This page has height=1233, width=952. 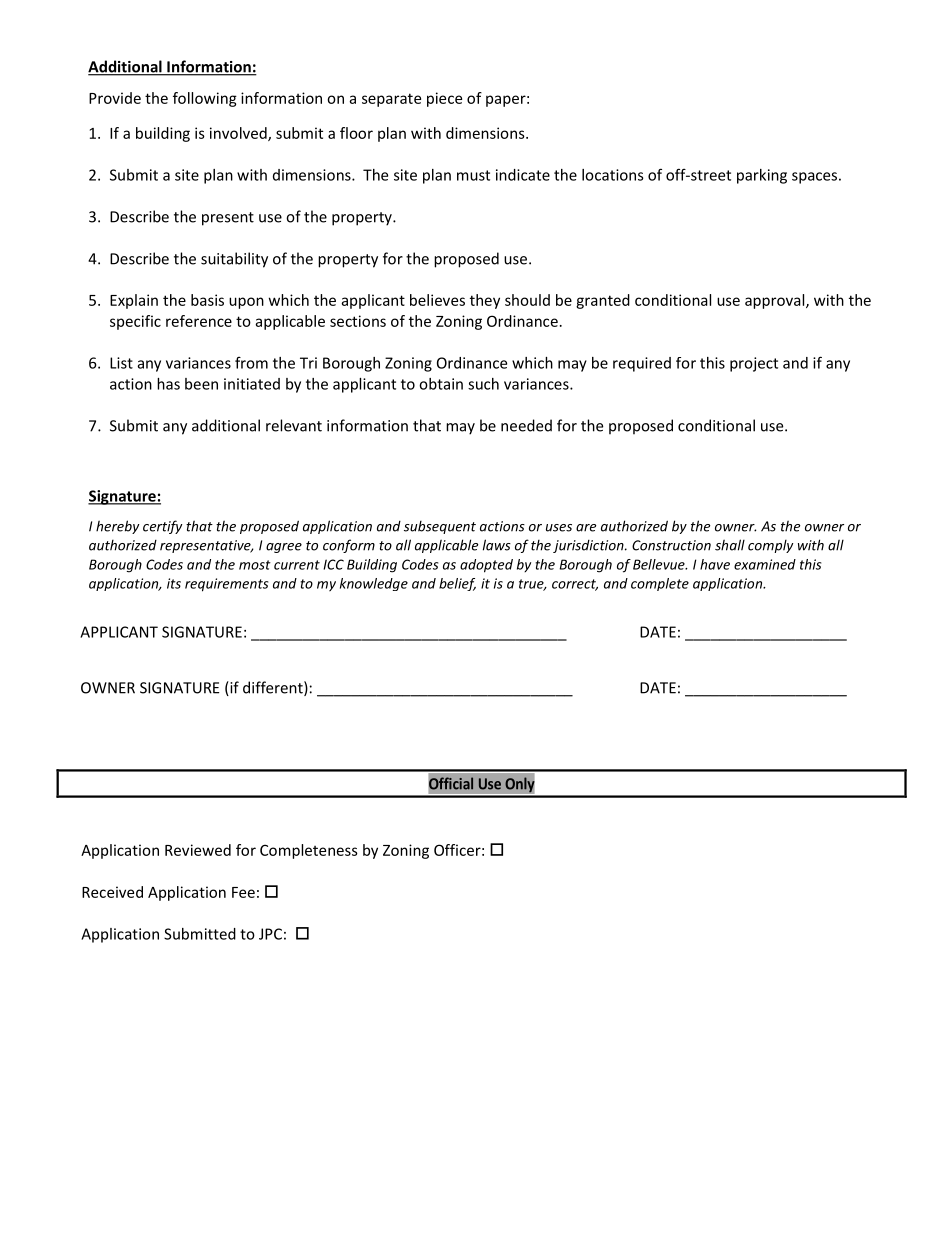 What do you see at coordinates (444, 99) in the page?
I see `piece` at bounding box center [444, 99].
